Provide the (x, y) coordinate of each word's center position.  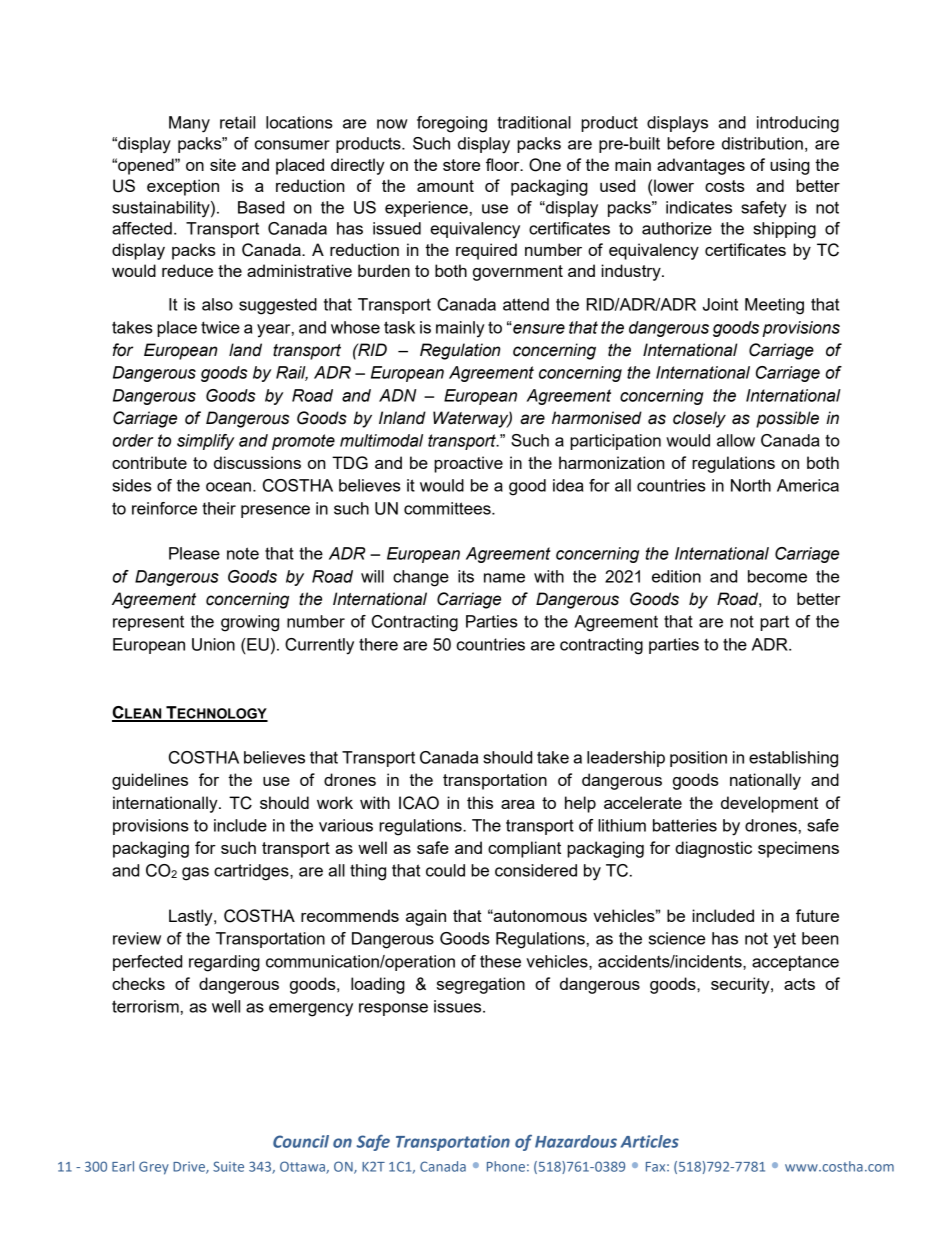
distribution (762, 143)
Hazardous (576, 1141)
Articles (650, 1141)
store (461, 165)
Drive (190, 1168)
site (223, 164)
